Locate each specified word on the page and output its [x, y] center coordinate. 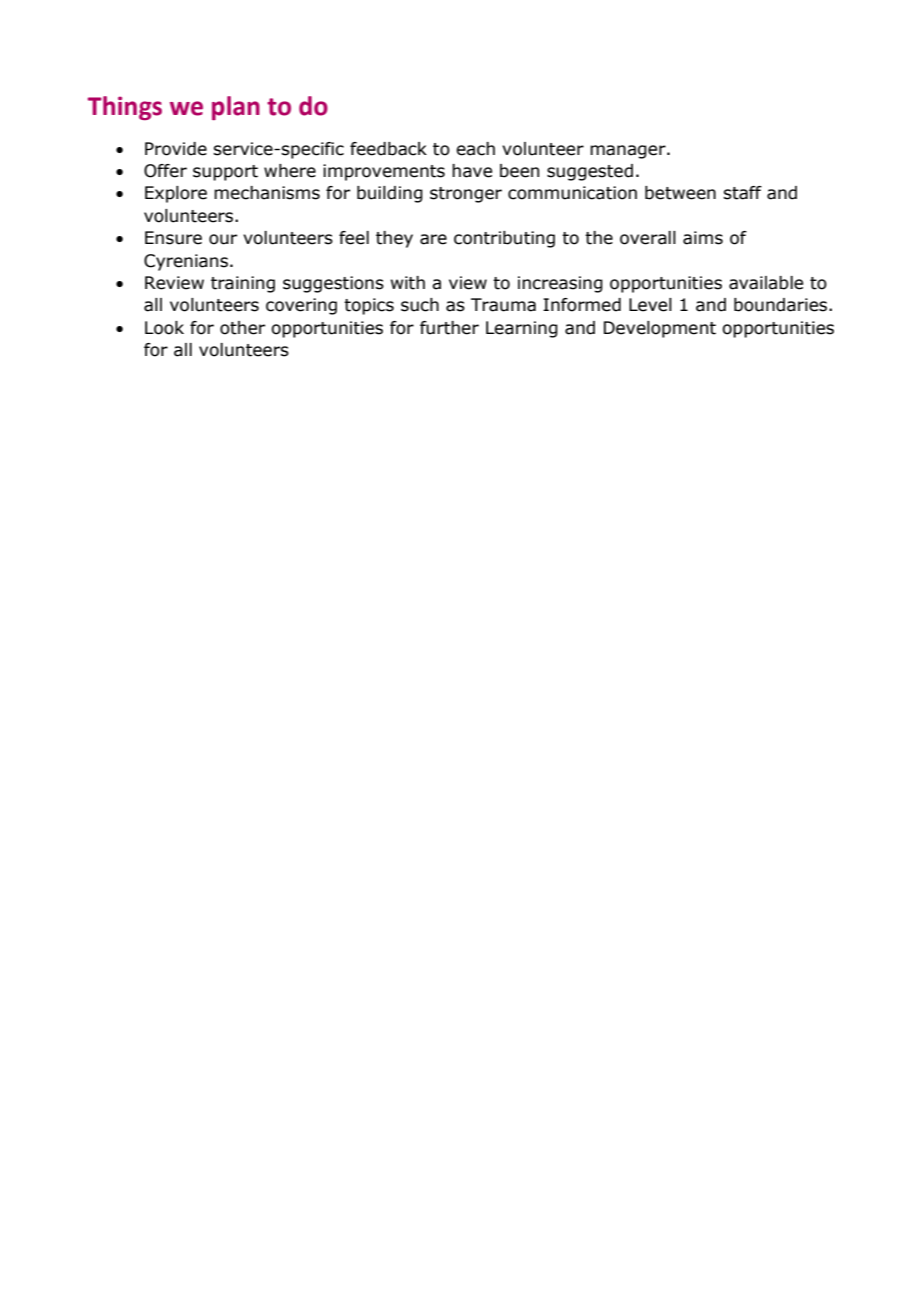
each [475, 149]
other [242, 328]
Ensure [173, 238]
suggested [590, 172]
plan [236, 108]
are [433, 239]
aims [703, 238]
